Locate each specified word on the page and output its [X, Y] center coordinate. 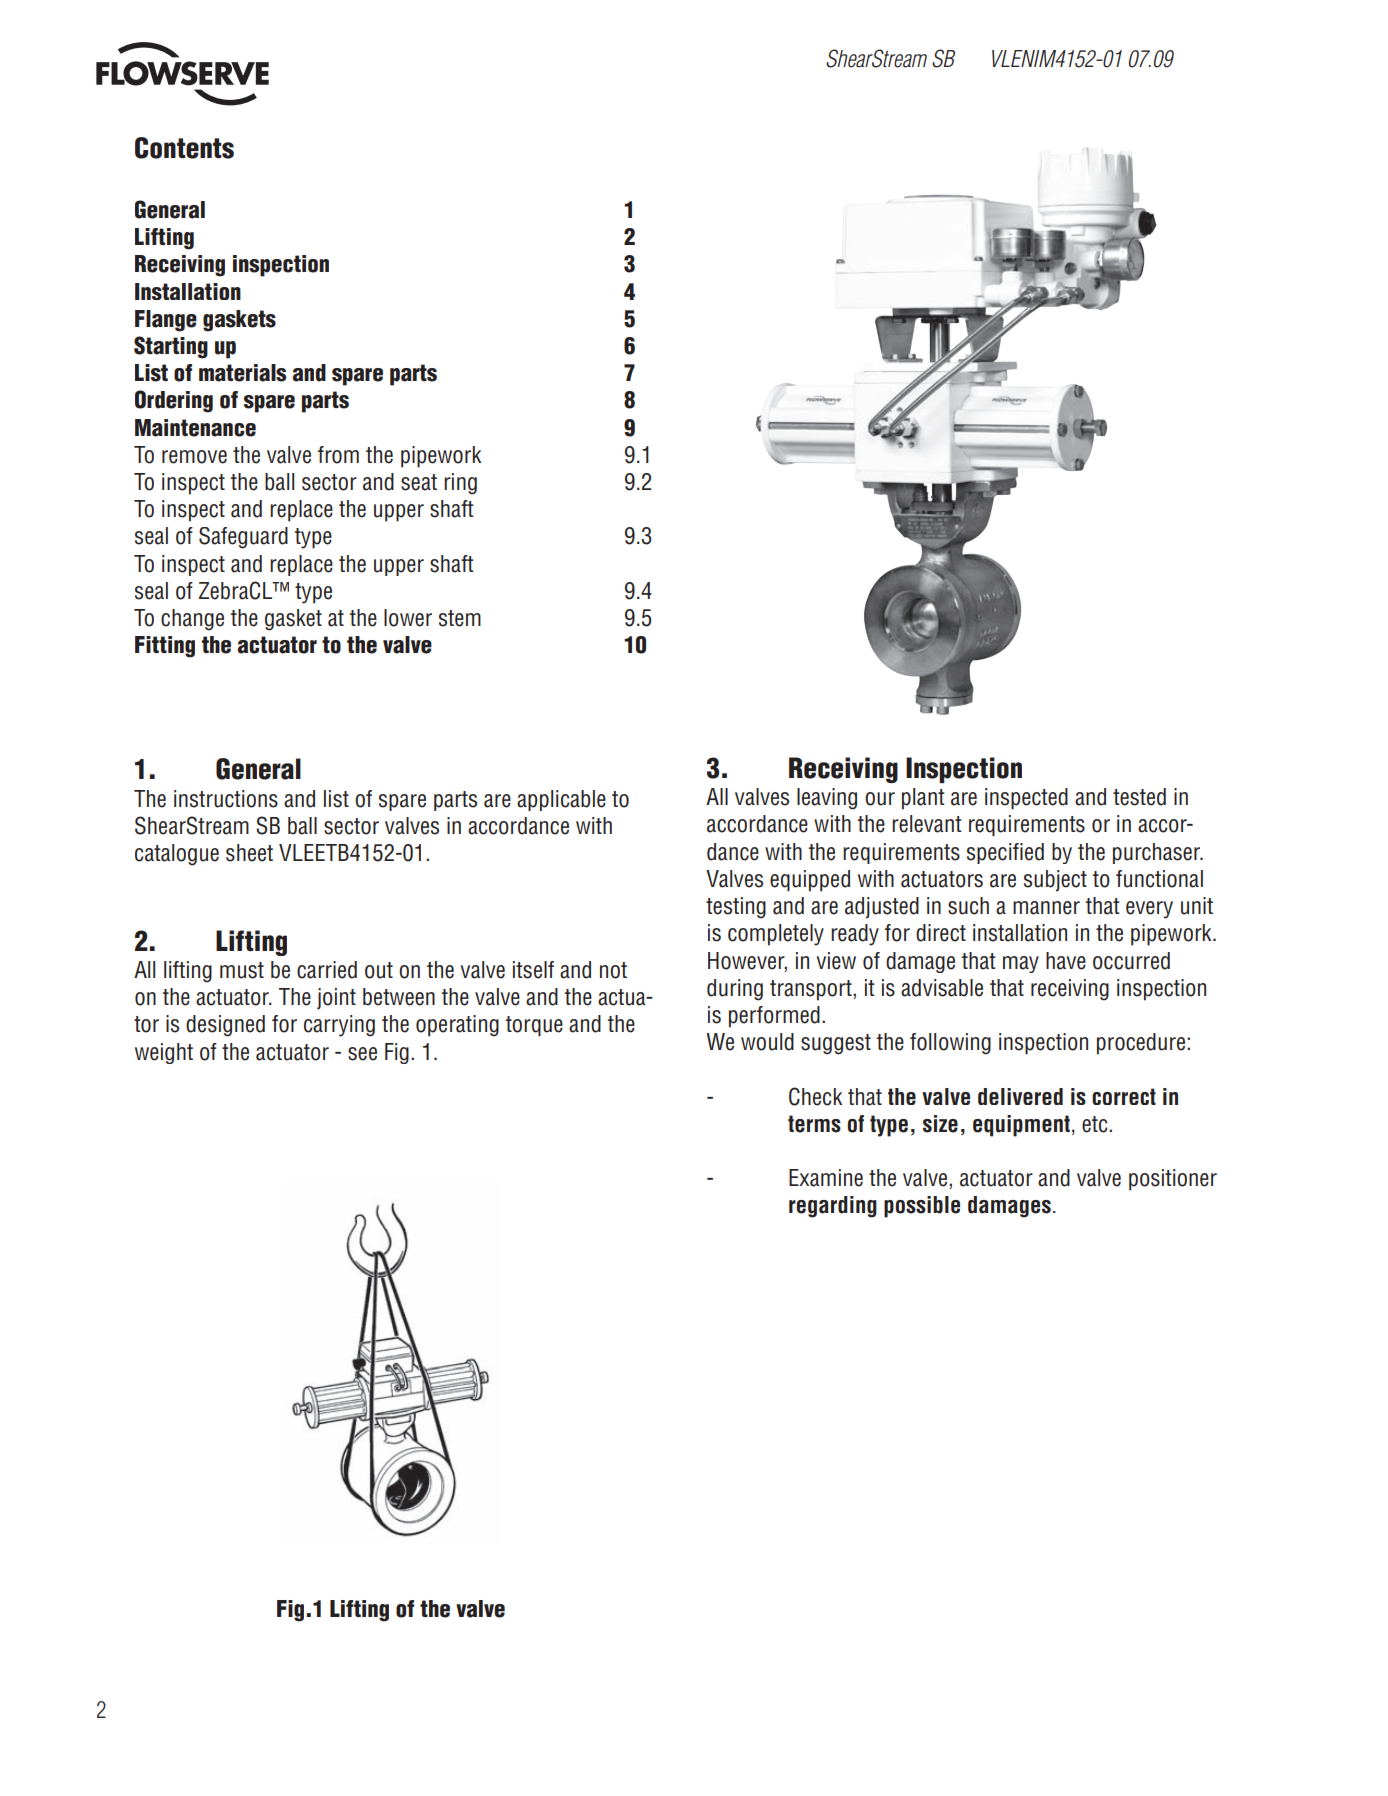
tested [1139, 797]
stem [460, 618]
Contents [184, 148]
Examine [826, 1178]
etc [1096, 1124]
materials [242, 373]
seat [419, 482]
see [362, 1054]
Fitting [165, 647]
